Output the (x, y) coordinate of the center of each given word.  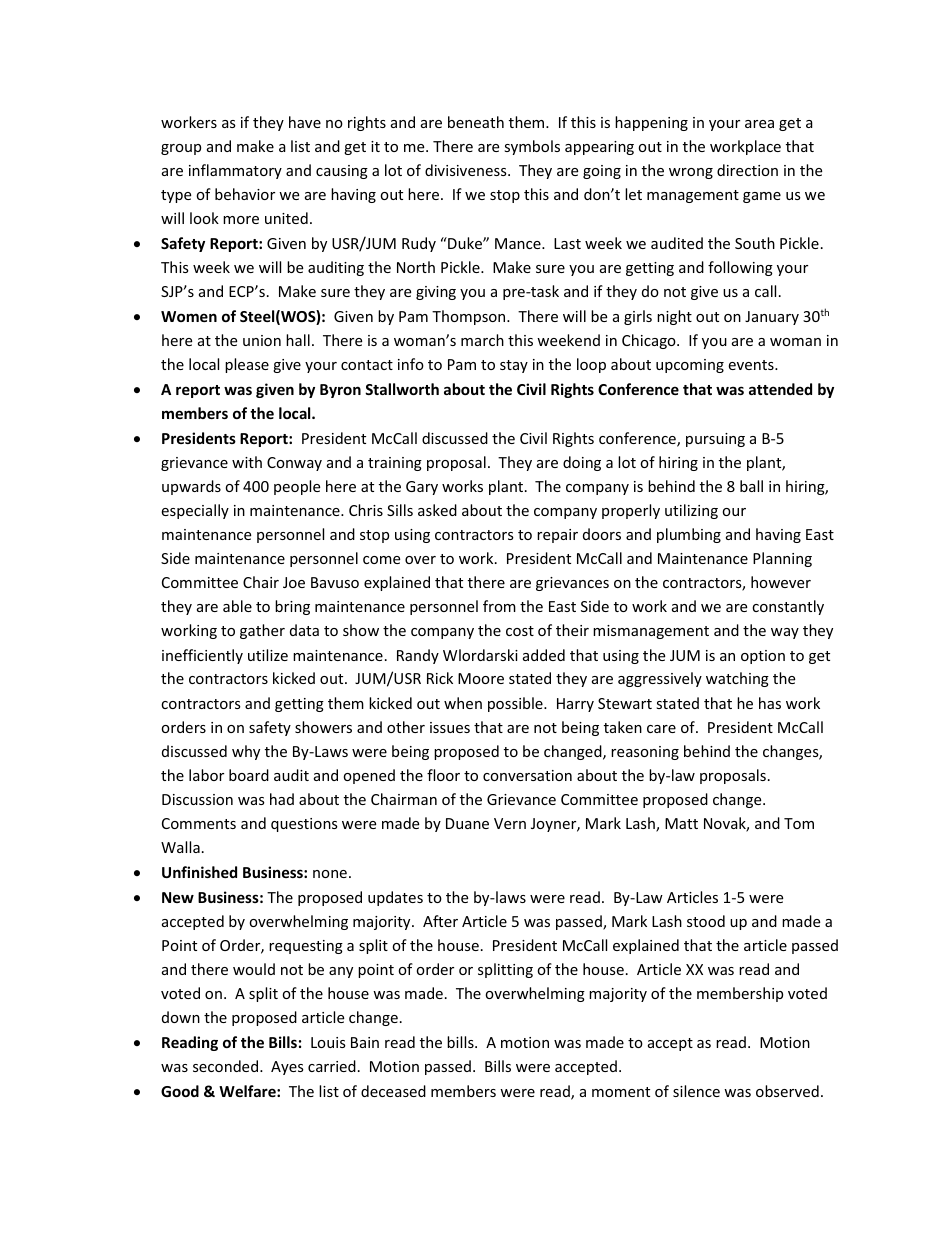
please (247, 365)
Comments (199, 823)
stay (514, 366)
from (499, 606)
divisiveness (467, 170)
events (752, 365)
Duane (467, 823)
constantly (788, 607)
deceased (393, 1091)
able (237, 606)
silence (696, 1091)
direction (747, 170)
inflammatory (235, 171)
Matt (681, 823)
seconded (227, 1066)
